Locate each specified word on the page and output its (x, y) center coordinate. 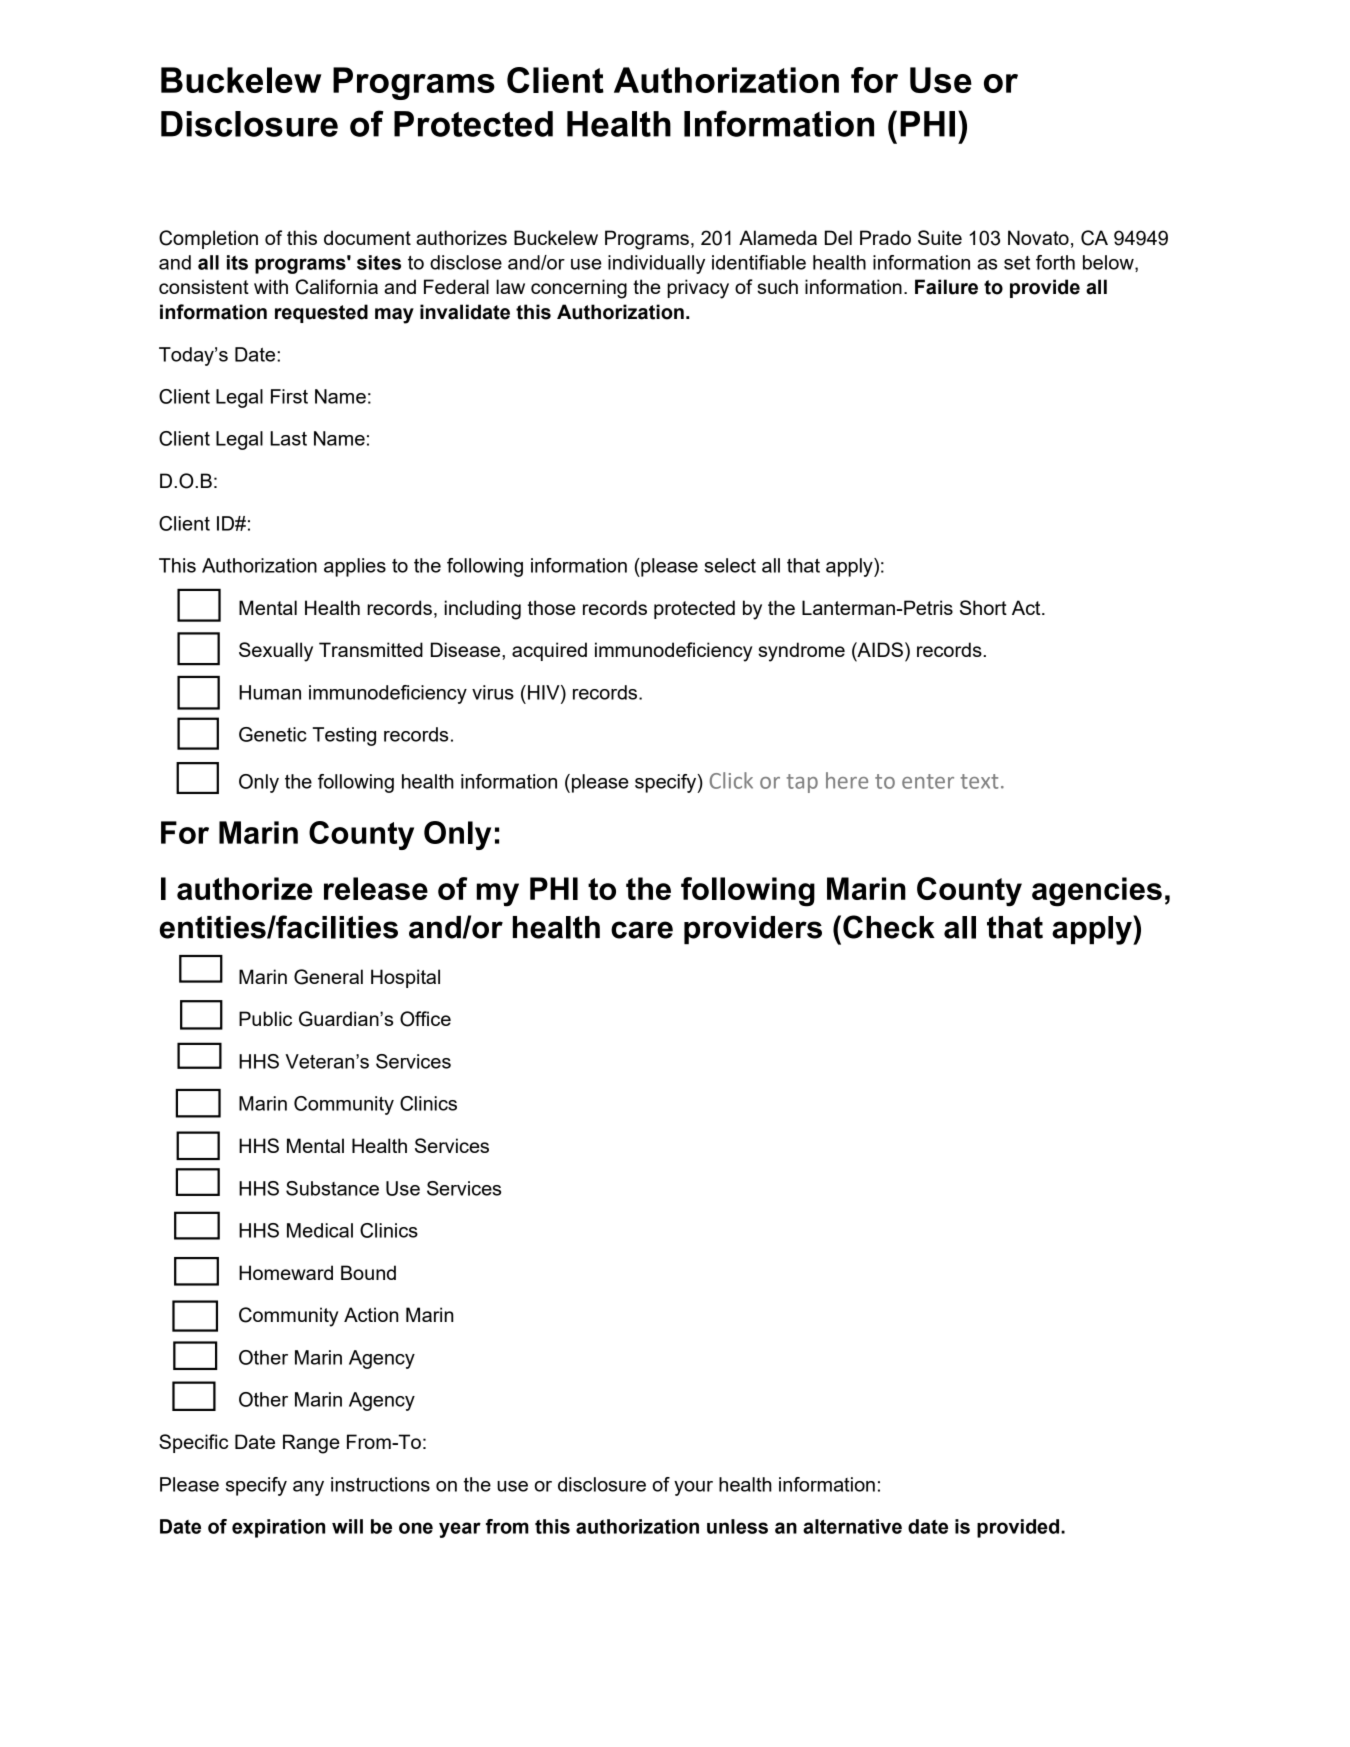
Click (731, 780)
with (271, 286)
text (979, 781)
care (642, 930)
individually (656, 264)
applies (355, 567)
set (1017, 263)
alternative (852, 1526)
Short (983, 607)
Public (265, 1018)
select (730, 565)
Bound (368, 1272)
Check (889, 927)
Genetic (273, 734)
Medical (320, 1230)
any (308, 1488)
